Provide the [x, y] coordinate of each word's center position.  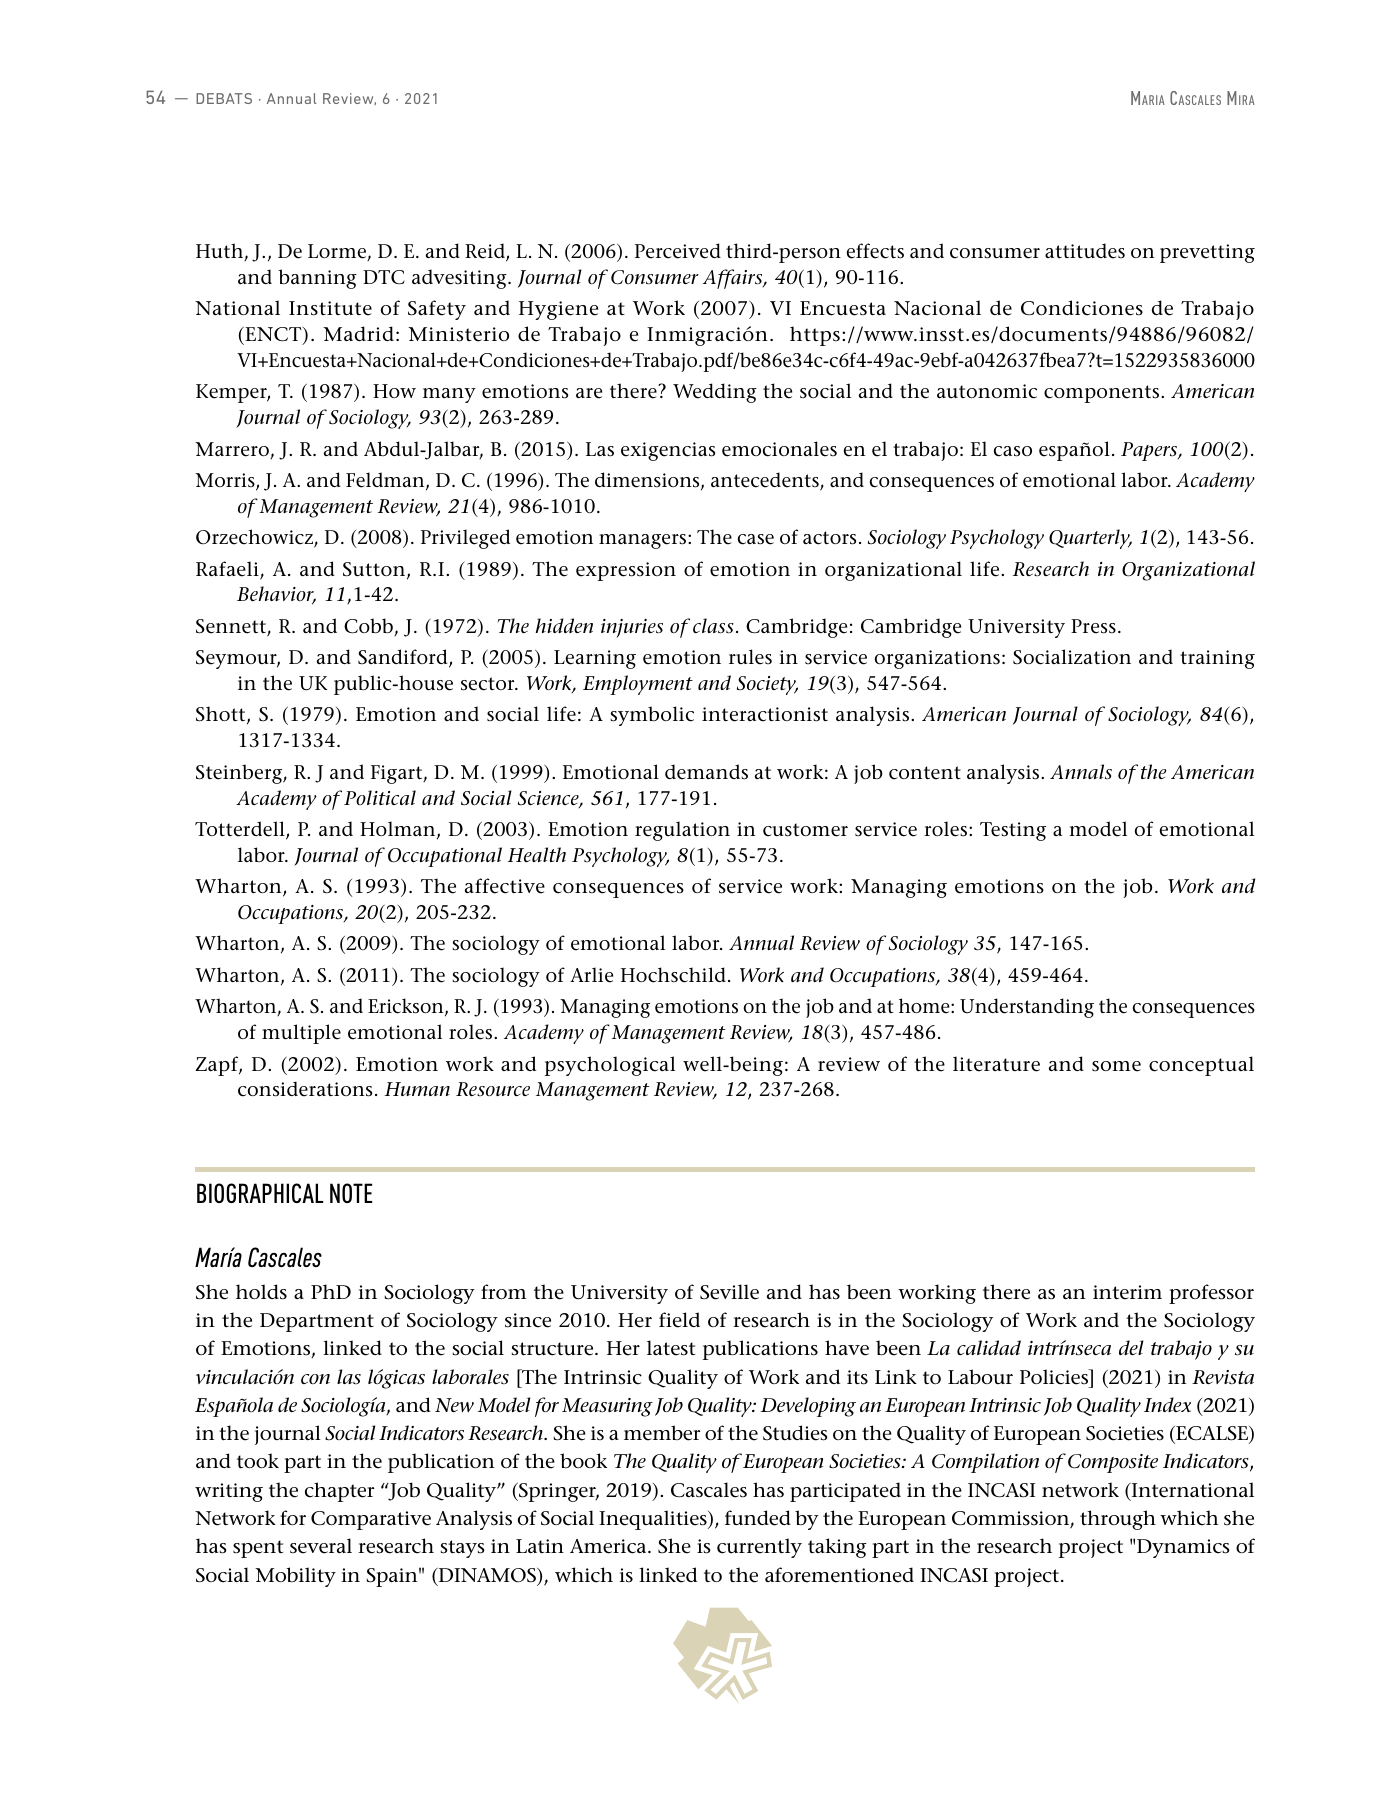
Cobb [369, 627]
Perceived [678, 251]
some [1116, 1066]
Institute [330, 308]
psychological [610, 1066]
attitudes [1085, 251]
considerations [305, 1089]
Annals [1081, 772]
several [321, 1546]
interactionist [765, 714]
